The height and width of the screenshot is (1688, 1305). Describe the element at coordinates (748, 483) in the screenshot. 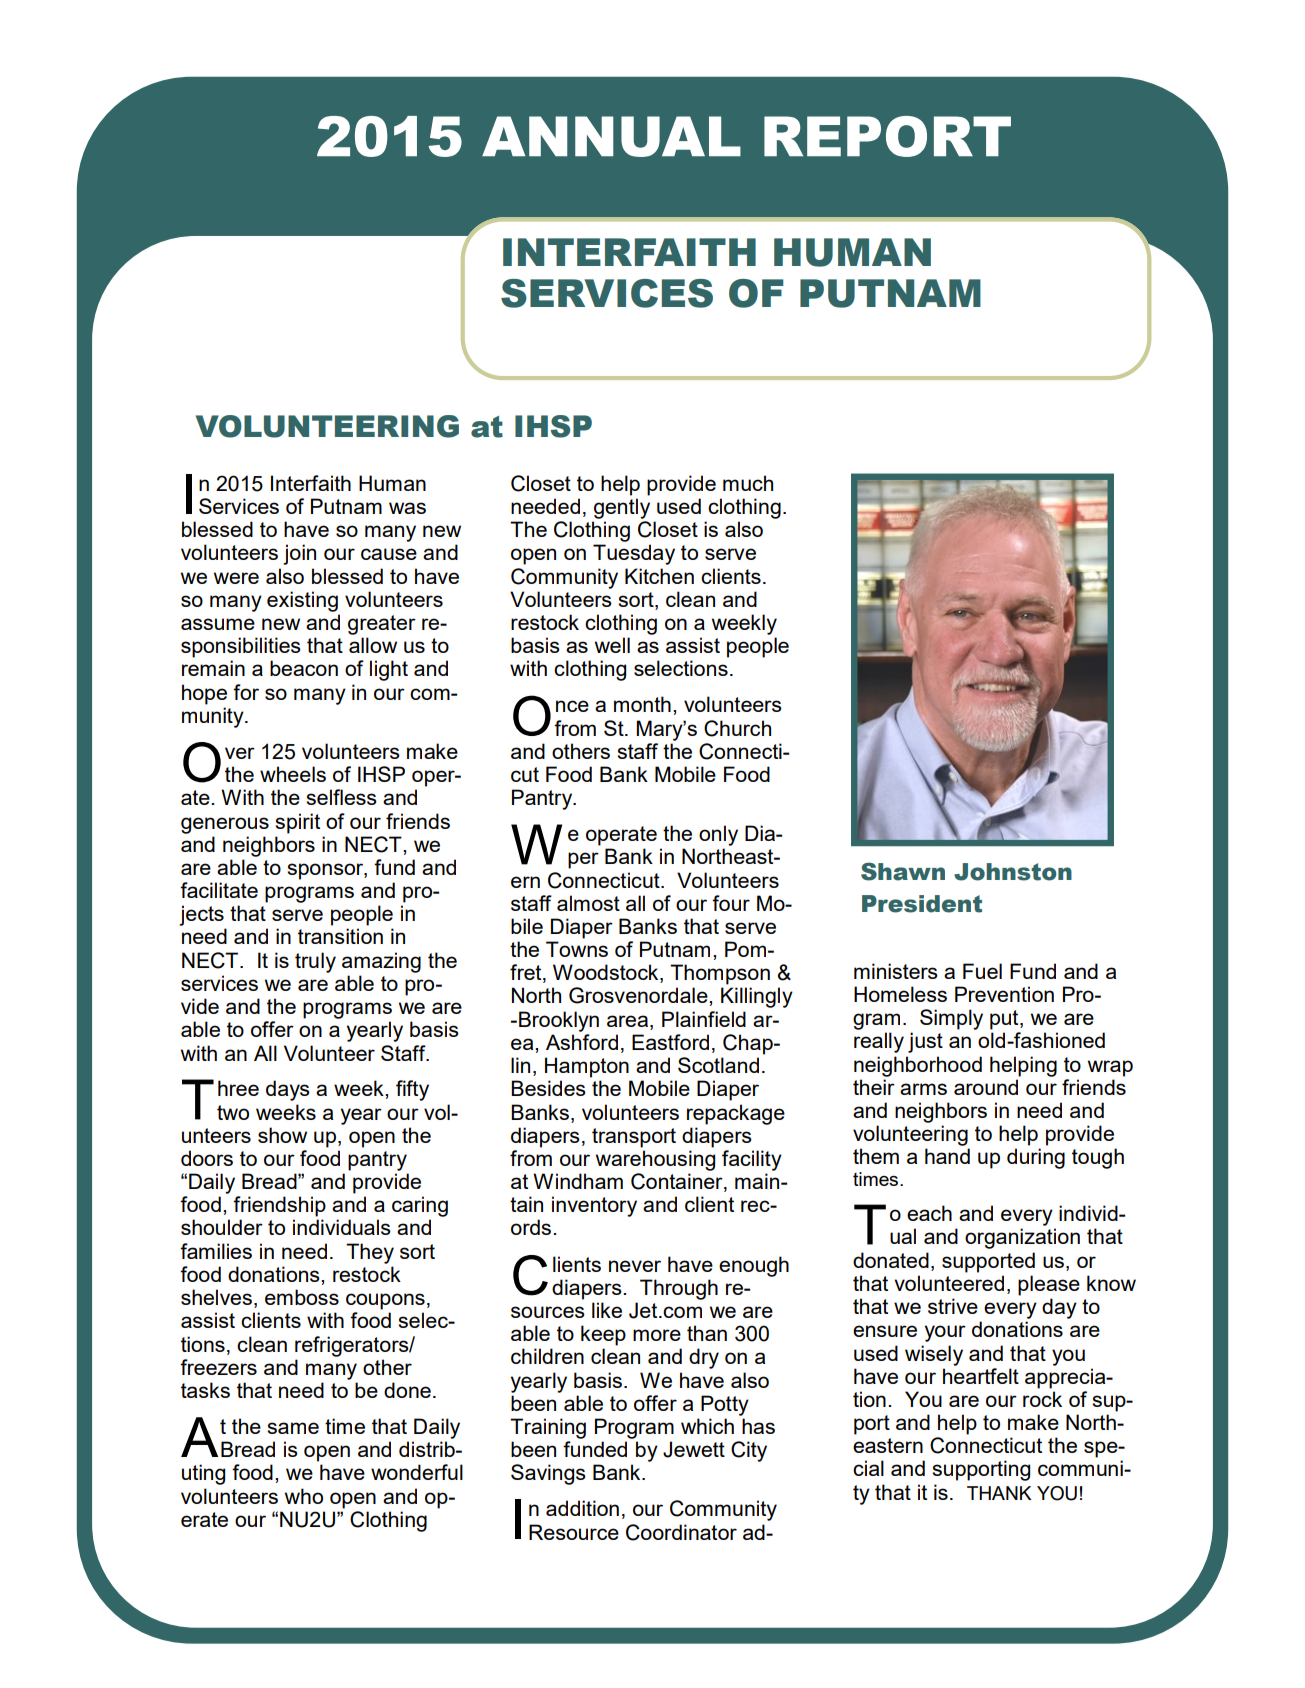

I see `much` at that location.
